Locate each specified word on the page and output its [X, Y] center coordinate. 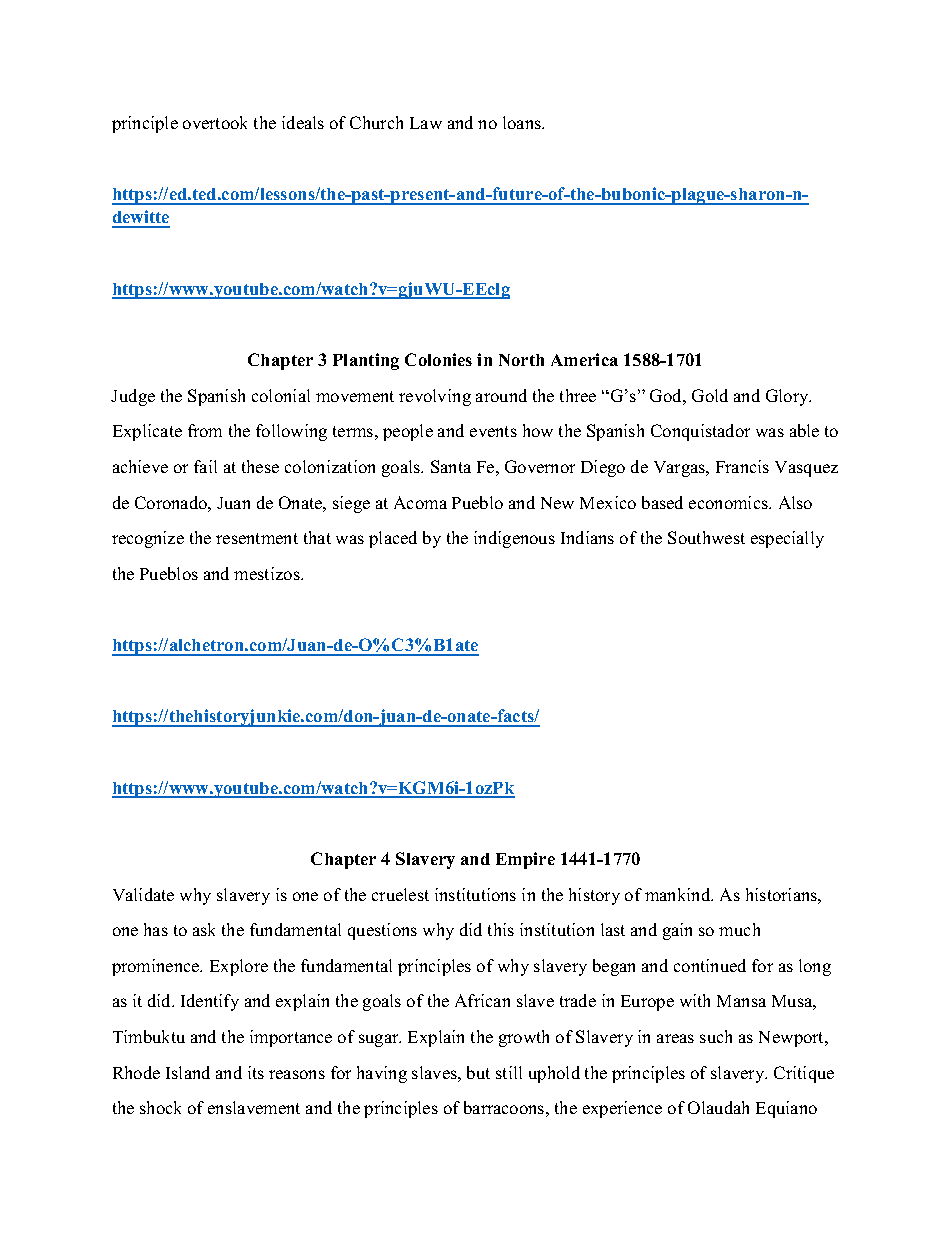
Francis [742, 466]
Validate [143, 894]
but [478, 1072]
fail [205, 466]
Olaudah [718, 1107]
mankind [679, 894]
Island [188, 1072]
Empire [525, 860]
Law [426, 123]
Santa [451, 466]
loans [523, 122]
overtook [215, 122]
